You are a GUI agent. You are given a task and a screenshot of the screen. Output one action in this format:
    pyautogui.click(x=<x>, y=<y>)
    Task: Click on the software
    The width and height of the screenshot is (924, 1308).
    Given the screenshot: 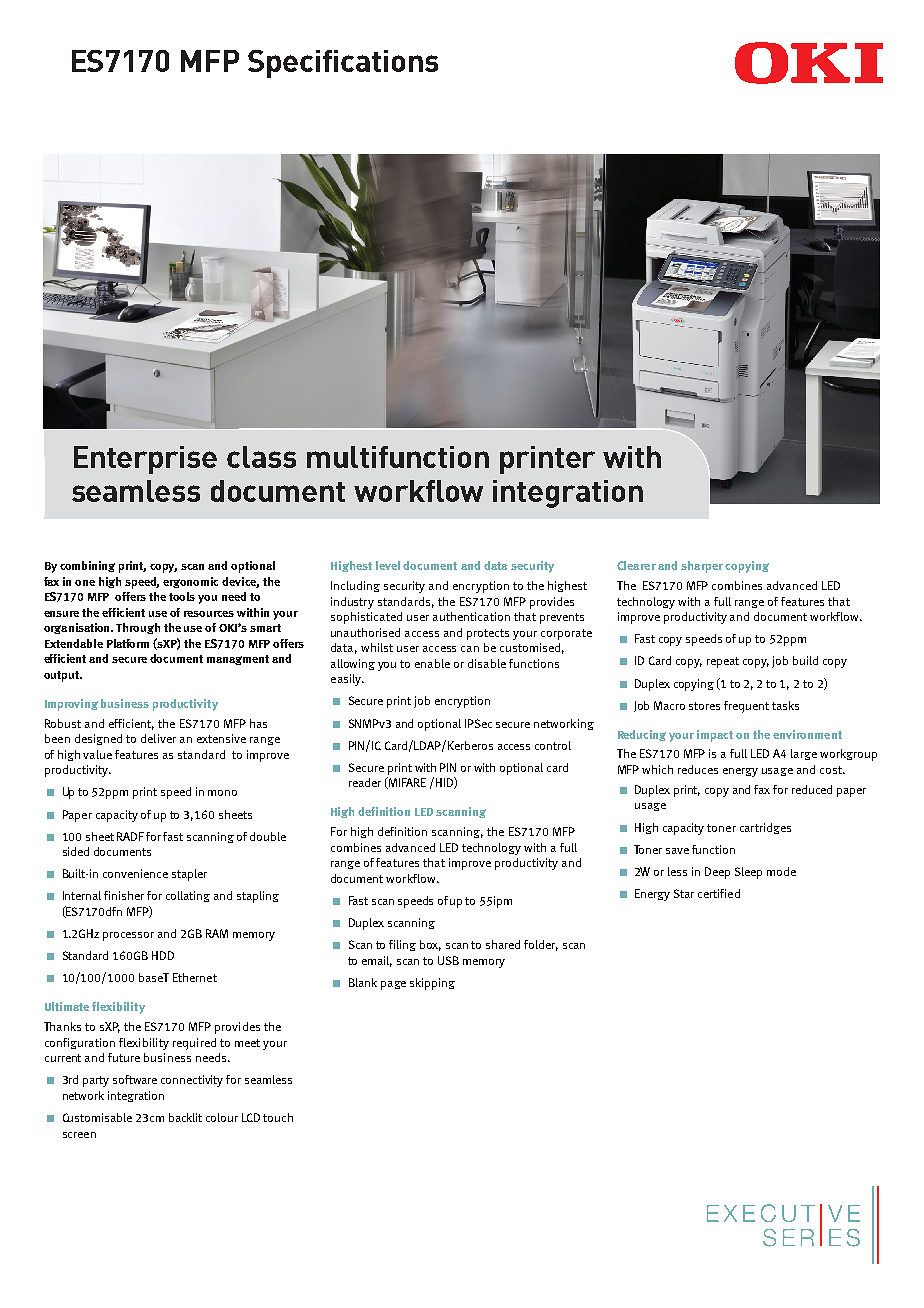 What is the action you would take?
    pyautogui.click(x=135, y=1079)
